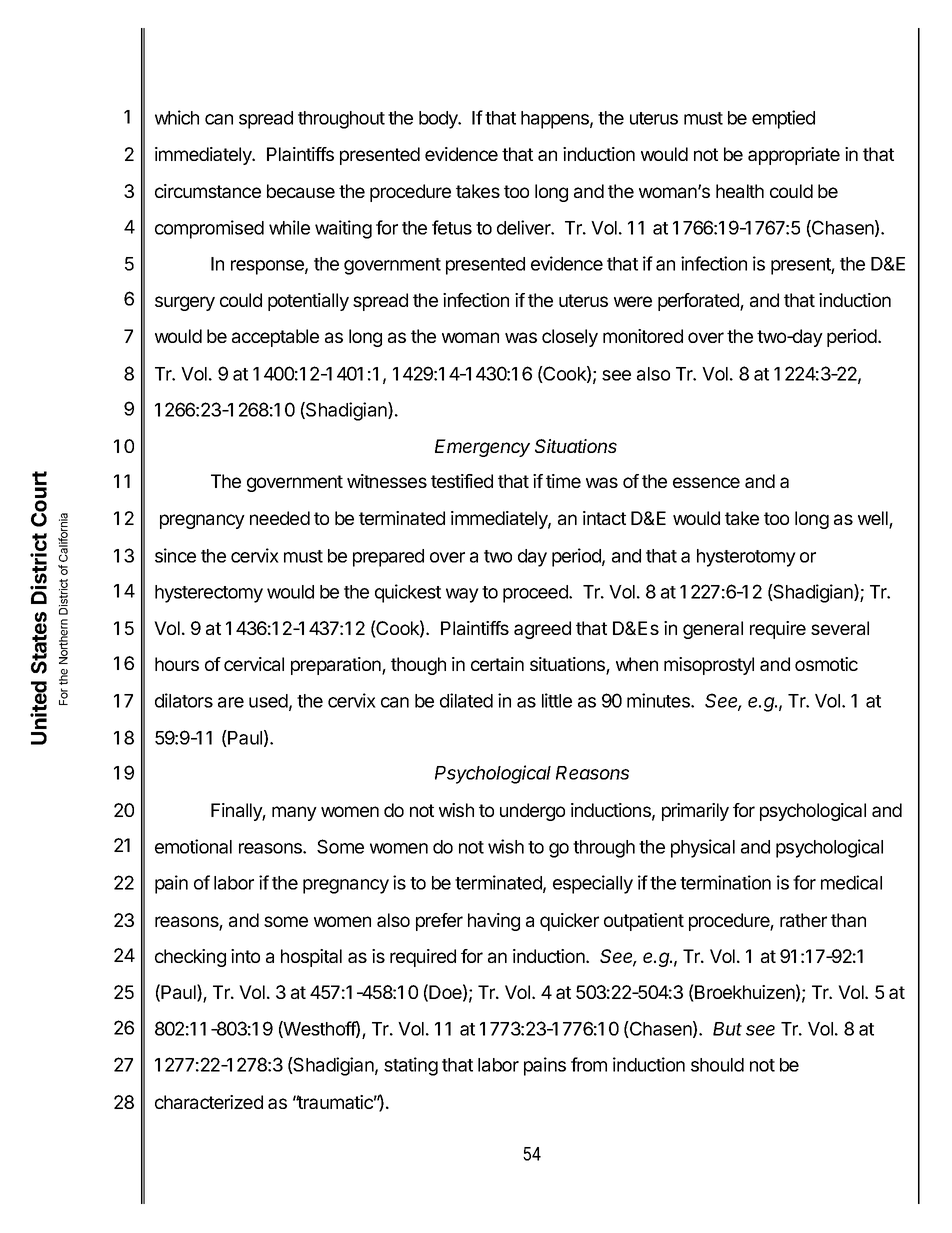 The height and width of the document is (1233, 952). I want to click on from, so click(589, 1064).
